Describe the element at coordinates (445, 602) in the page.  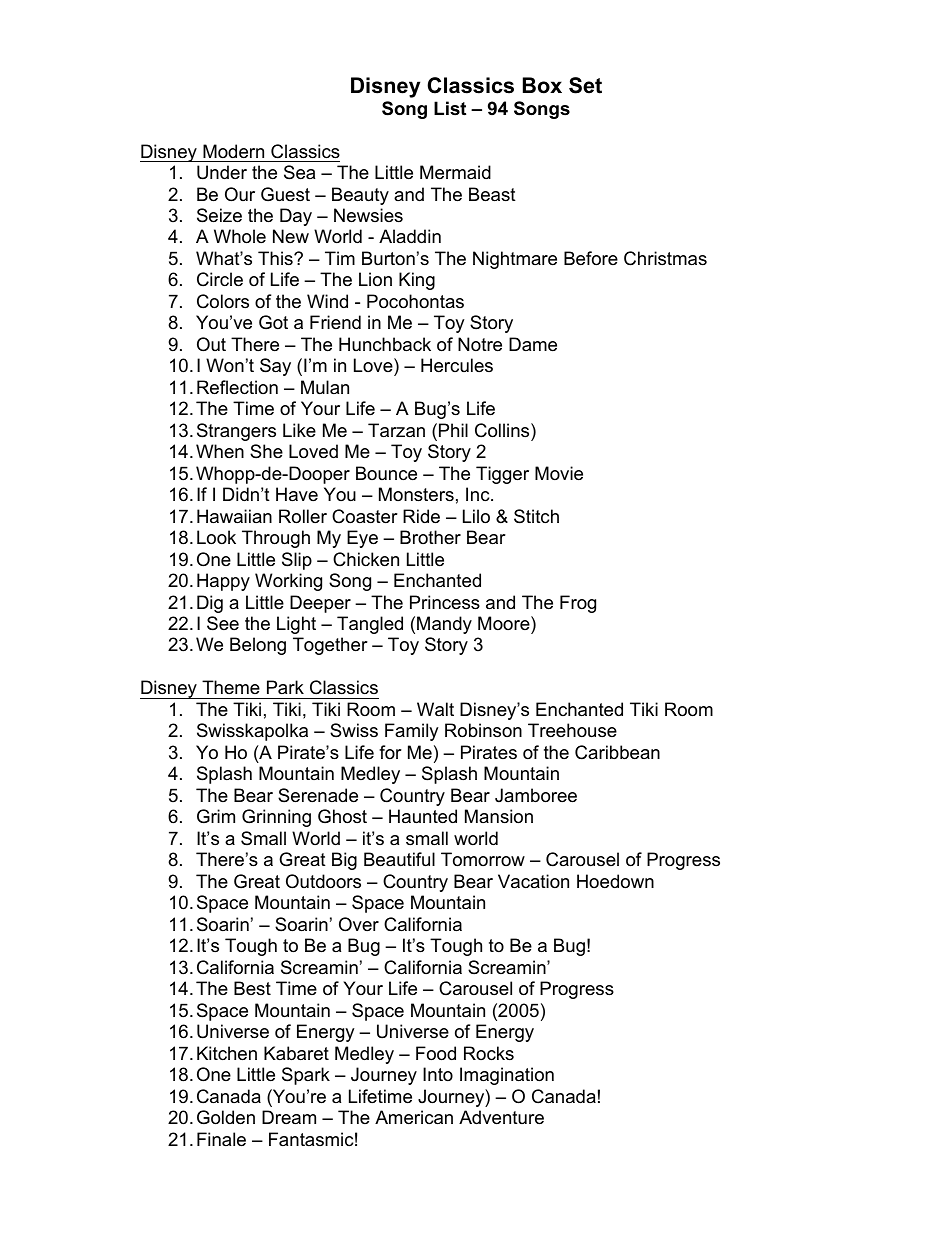
I see `Princess` at that location.
